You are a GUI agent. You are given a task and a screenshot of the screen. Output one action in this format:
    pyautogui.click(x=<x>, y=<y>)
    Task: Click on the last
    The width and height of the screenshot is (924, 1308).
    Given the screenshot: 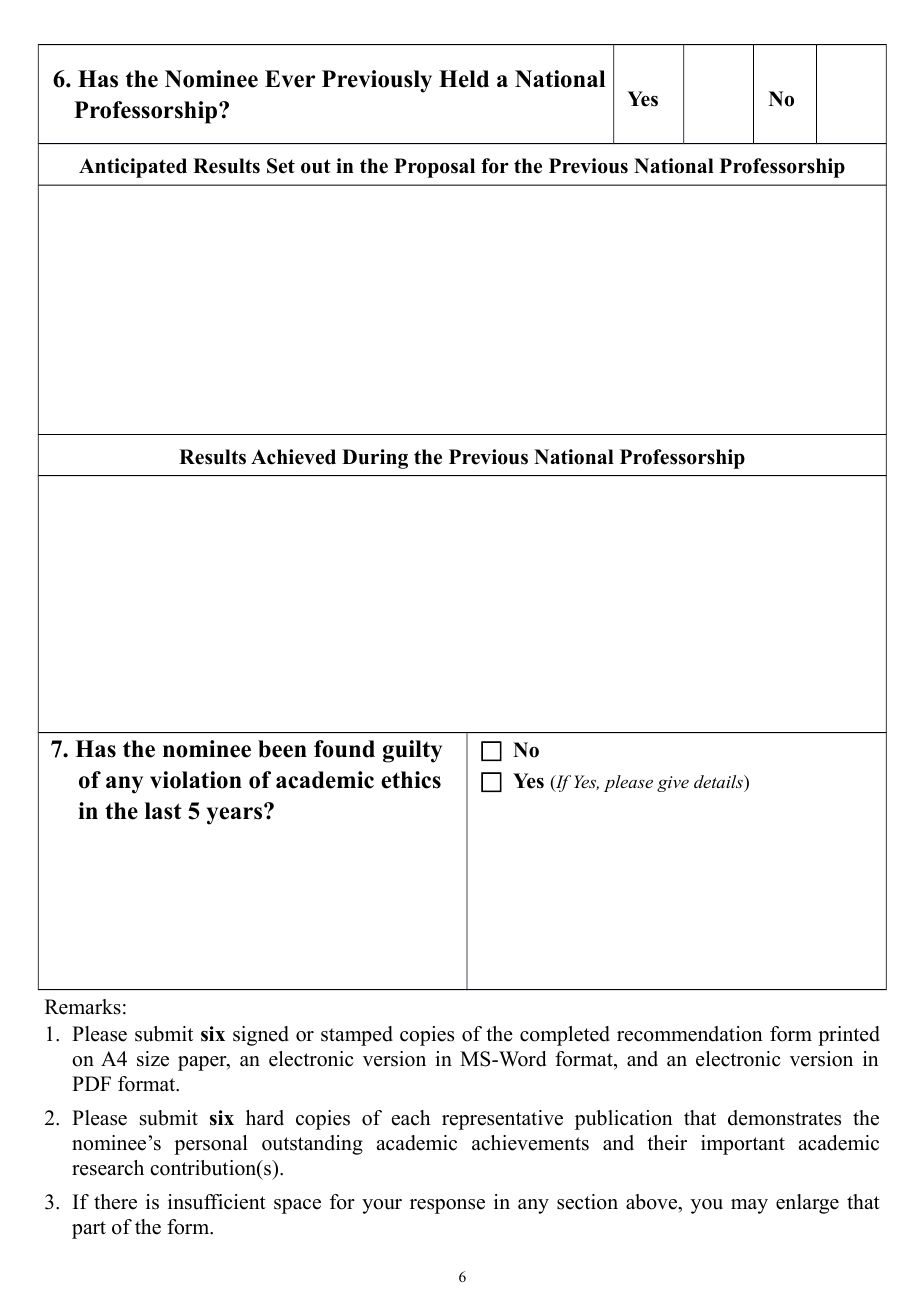 What is the action you would take?
    pyautogui.click(x=163, y=811)
